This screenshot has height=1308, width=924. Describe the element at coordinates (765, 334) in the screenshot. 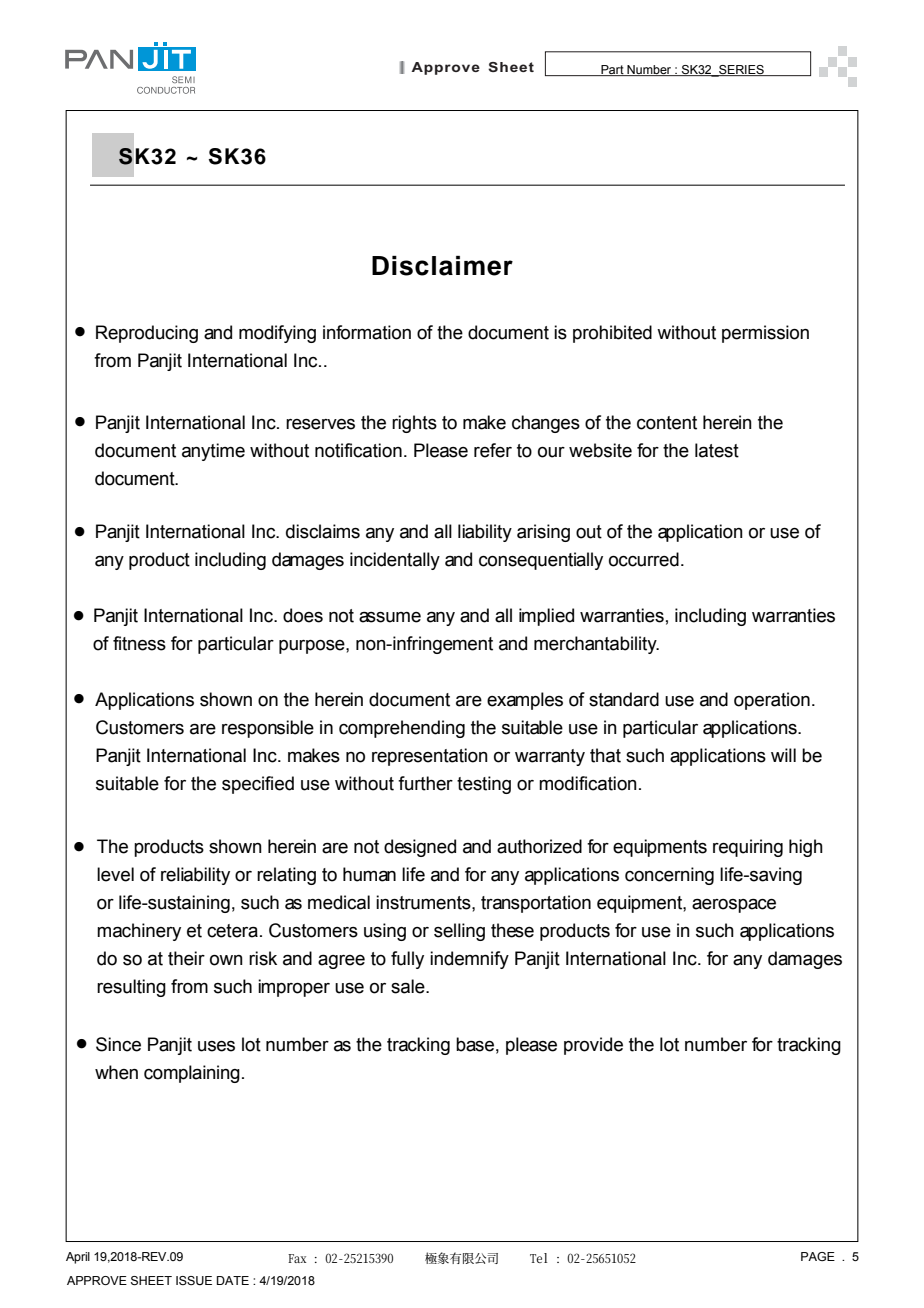

I see `permission` at that location.
